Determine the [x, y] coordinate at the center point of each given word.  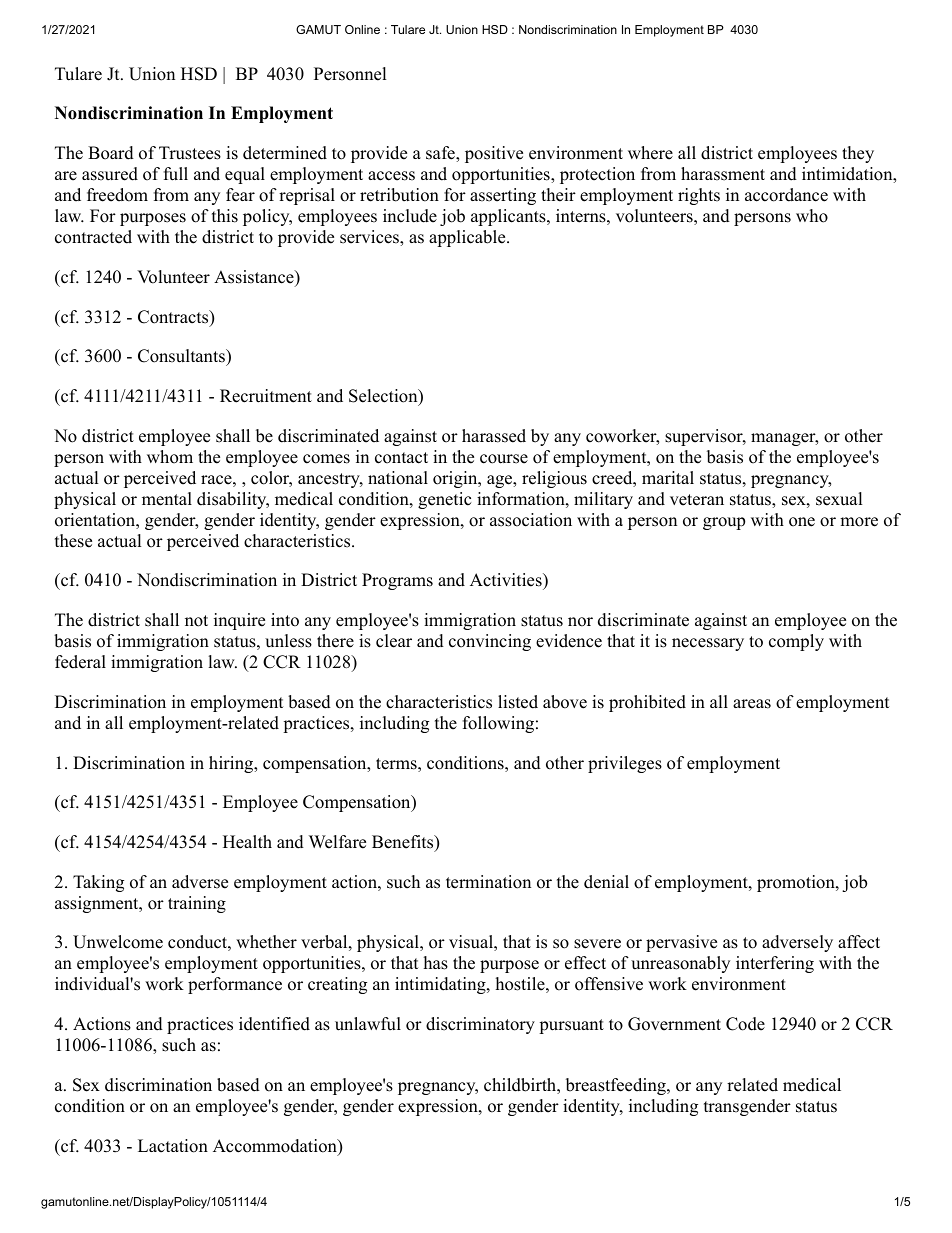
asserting [503, 196]
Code [745, 1024]
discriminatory [480, 1025]
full [176, 174]
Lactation [173, 1146]
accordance [786, 195]
